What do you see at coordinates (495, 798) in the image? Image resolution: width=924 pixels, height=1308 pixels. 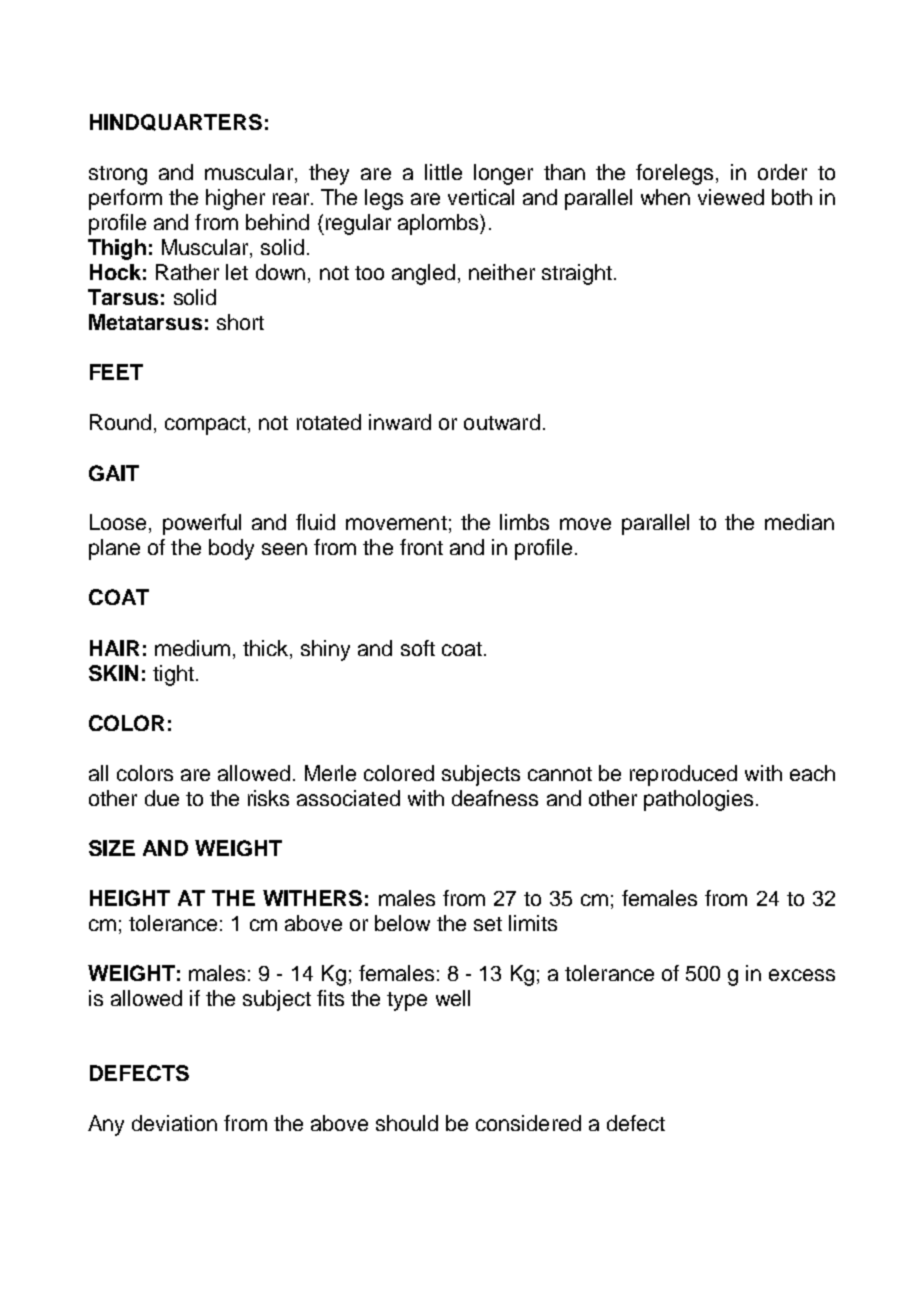 I see `deafness` at bounding box center [495, 798].
